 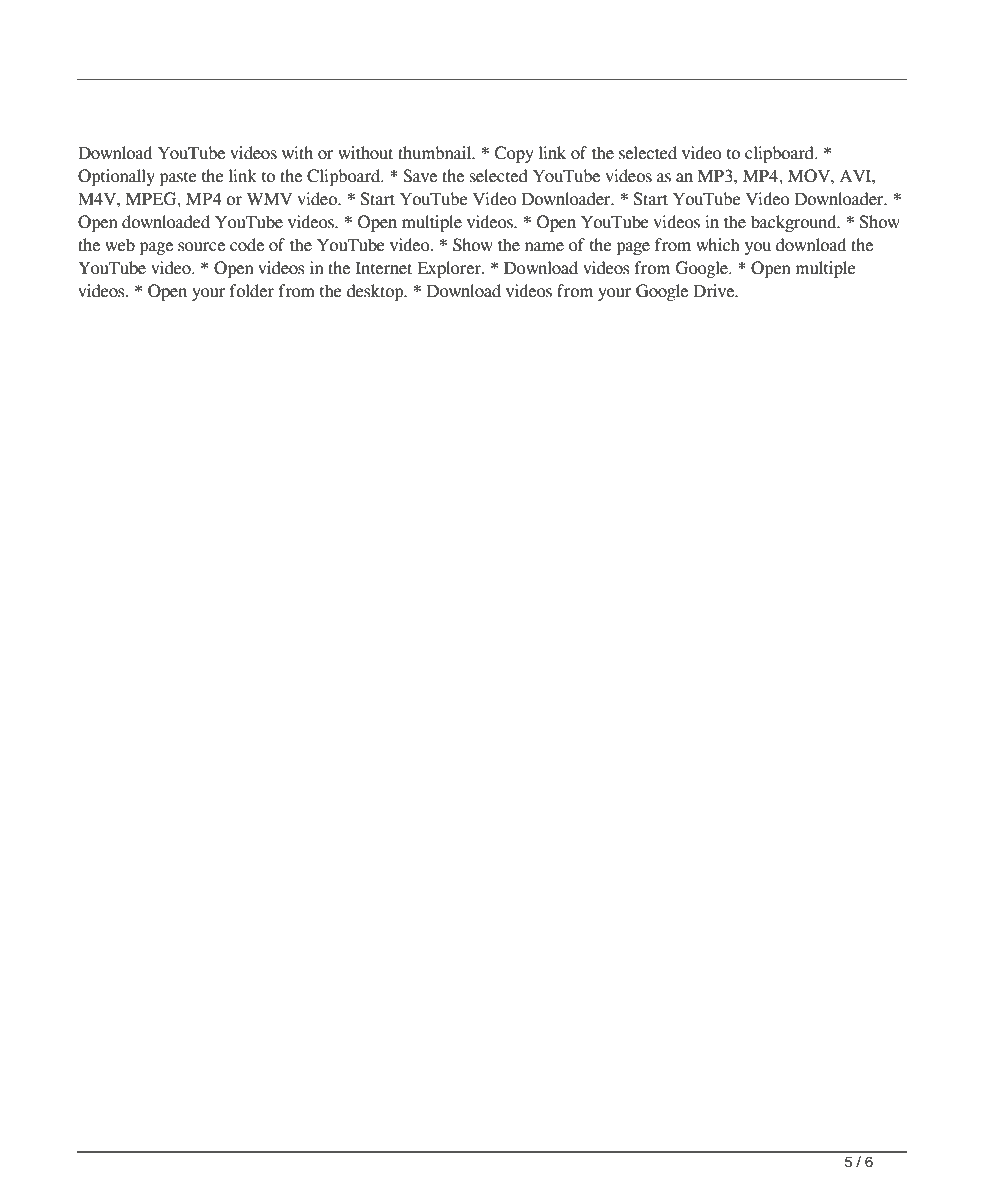 What do you see at coordinates (544, 247) in the screenshot?
I see `name` at bounding box center [544, 247].
